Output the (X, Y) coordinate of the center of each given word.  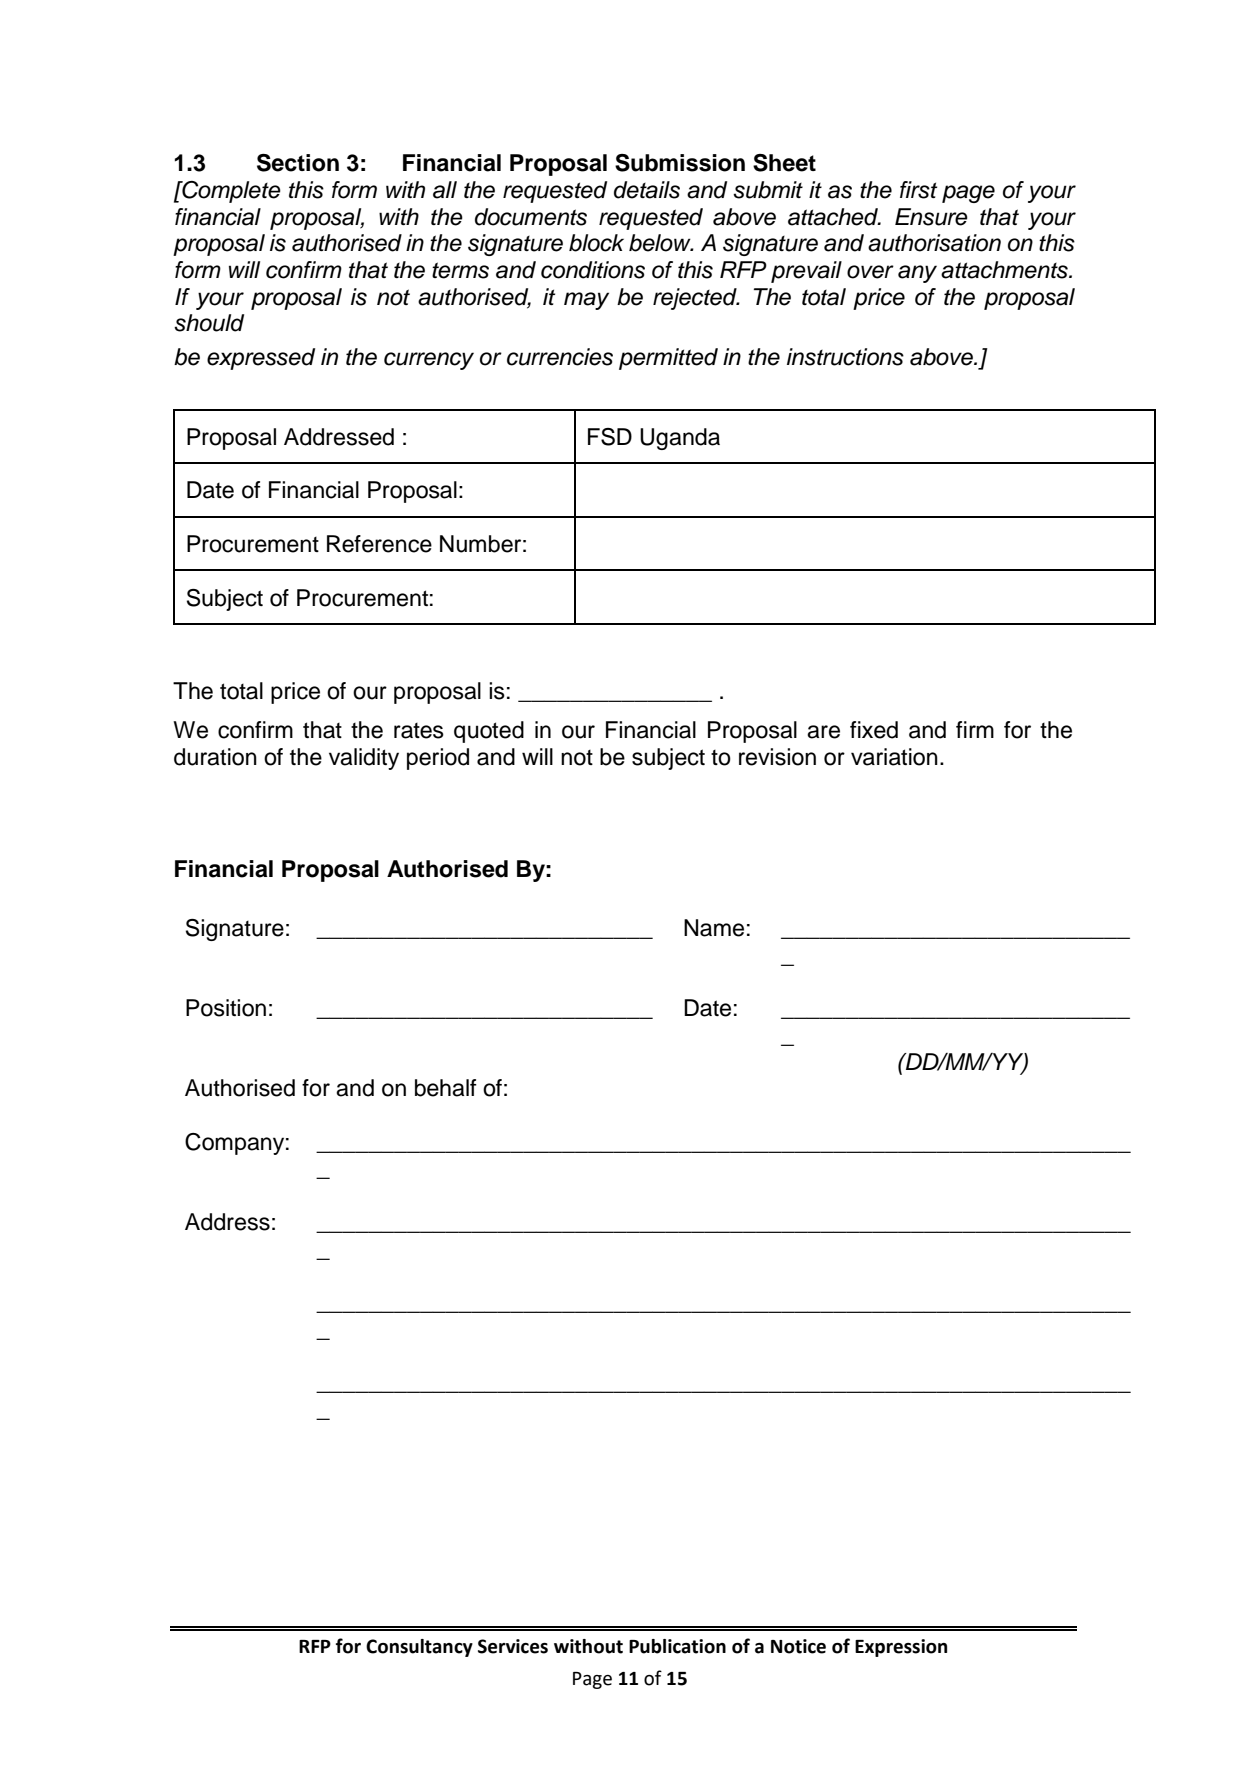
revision (777, 757)
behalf (446, 1088)
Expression (901, 1648)
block (596, 243)
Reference (379, 544)
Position (226, 1008)
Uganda (680, 439)
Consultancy (419, 1648)
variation (894, 757)
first (918, 190)
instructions (845, 357)
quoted (489, 732)
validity (364, 759)
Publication (677, 1646)
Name (714, 928)
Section (298, 163)
